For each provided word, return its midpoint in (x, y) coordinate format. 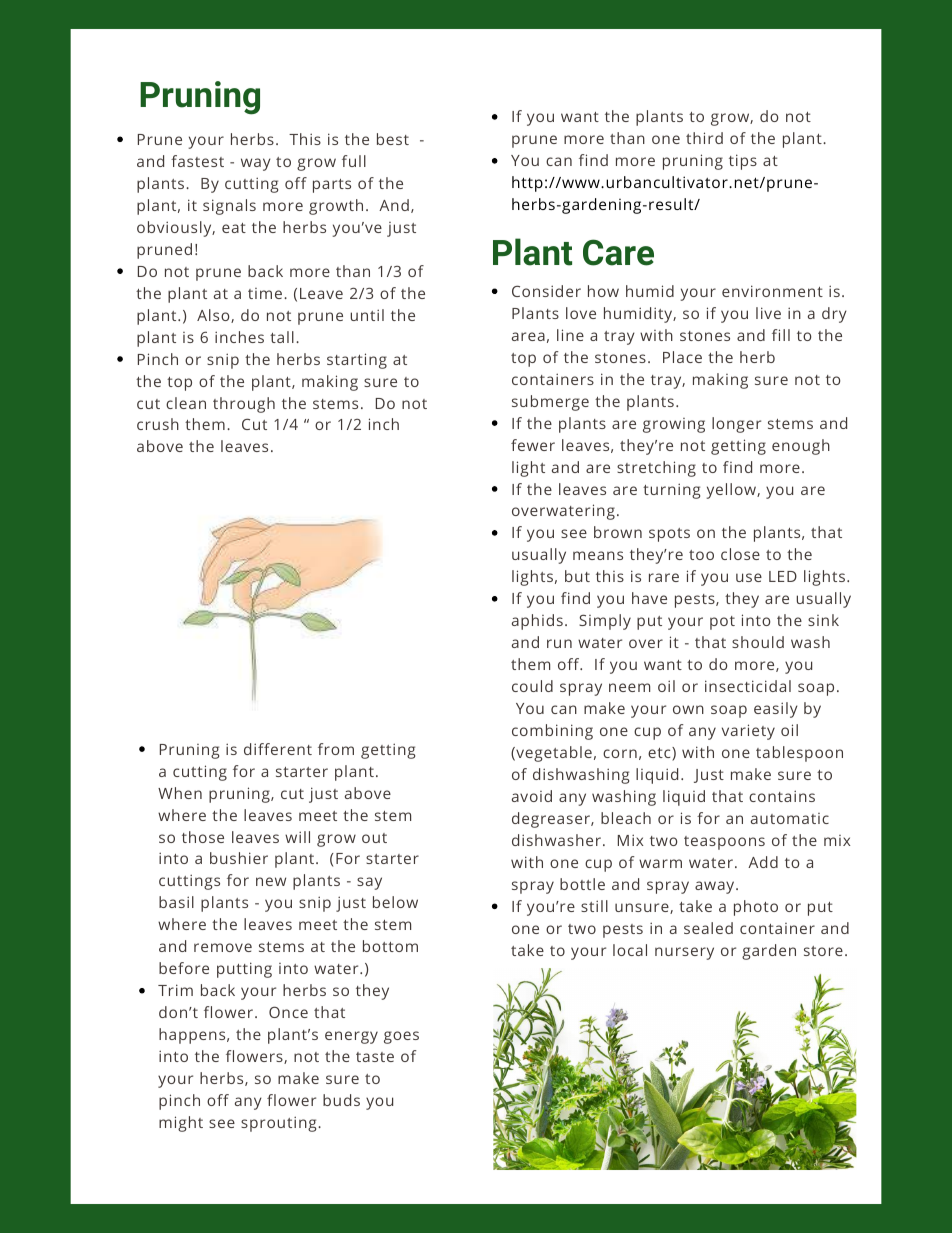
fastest (197, 161)
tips (743, 162)
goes (401, 1037)
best (393, 139)
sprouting (280, 1124)
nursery (684, 953)
